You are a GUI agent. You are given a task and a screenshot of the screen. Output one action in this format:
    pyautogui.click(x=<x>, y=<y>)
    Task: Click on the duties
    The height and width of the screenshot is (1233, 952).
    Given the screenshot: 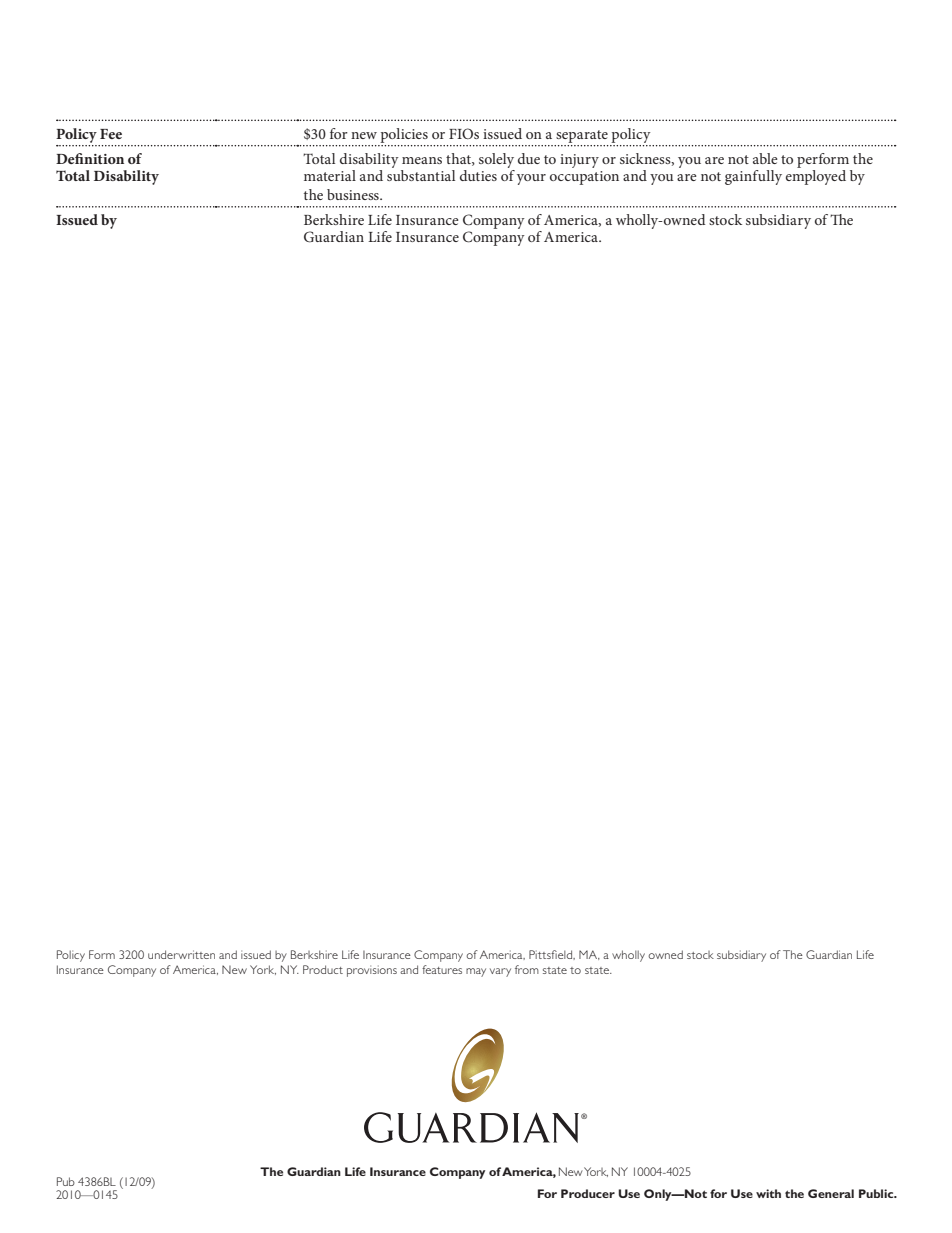 What is the action you would take?
    pyautogui.click(x=478, y=175)
